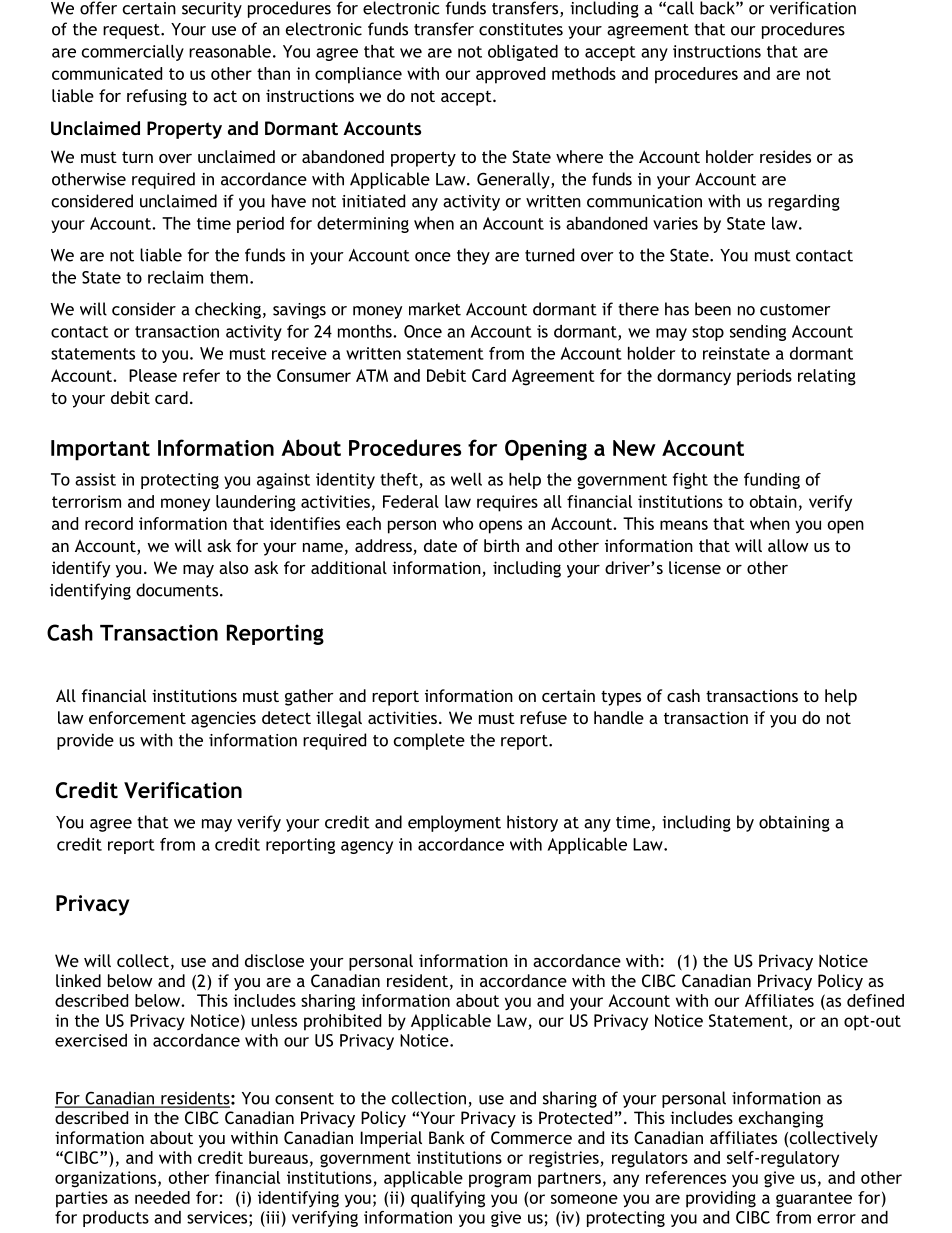 The image size is (952, 1233). I want to click on documents, so click(178, 590).
